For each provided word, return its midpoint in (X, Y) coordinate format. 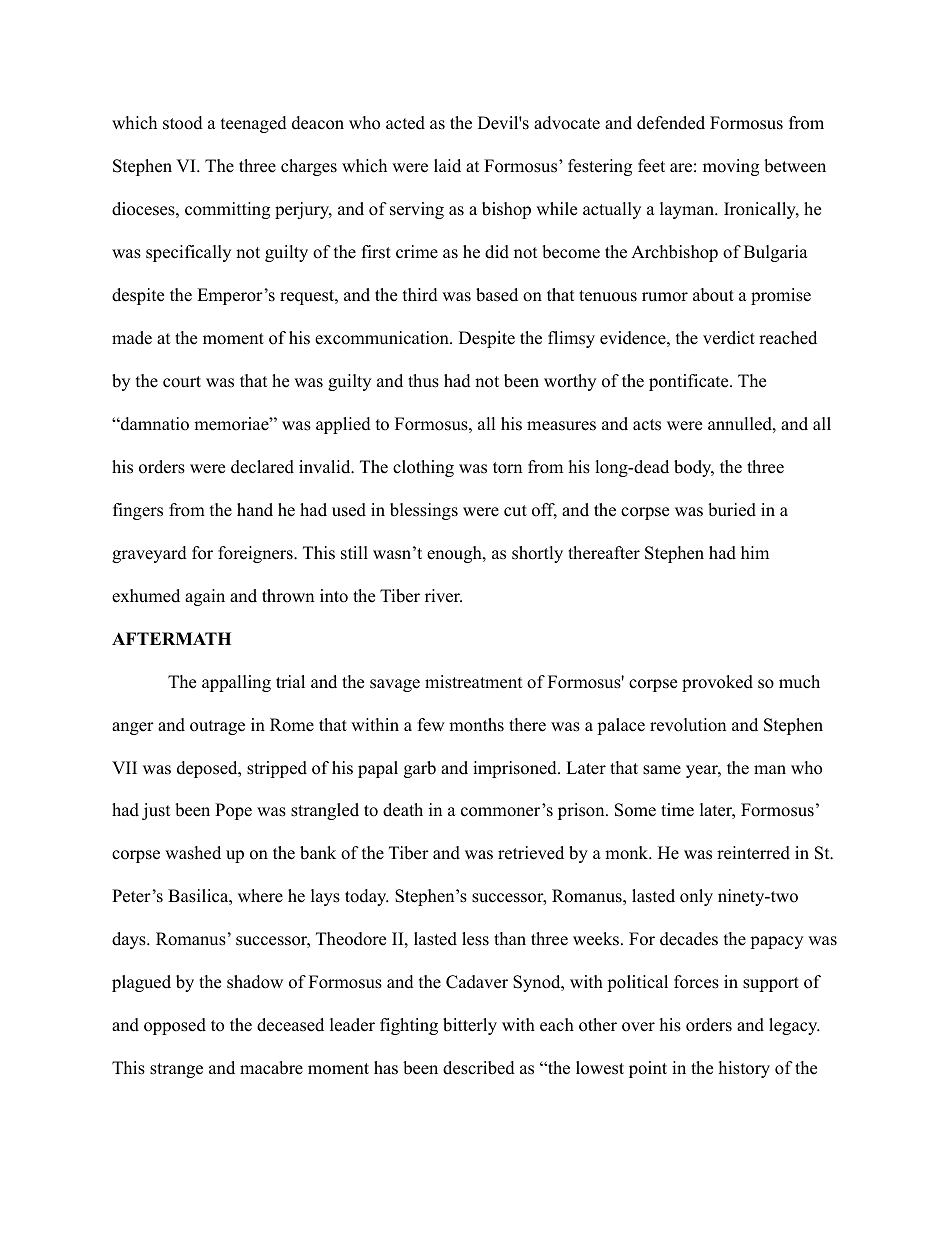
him (755, 552)
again (205, 597)
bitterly (470, 1026)
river (443, 596)
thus (423, 381)
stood (183, 123)
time (677, 810)
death (403, 810)
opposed (175, 1026)
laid (447, 166)
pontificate (688, 382)
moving (731, 167)
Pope (233, 811)
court (182, 382)
